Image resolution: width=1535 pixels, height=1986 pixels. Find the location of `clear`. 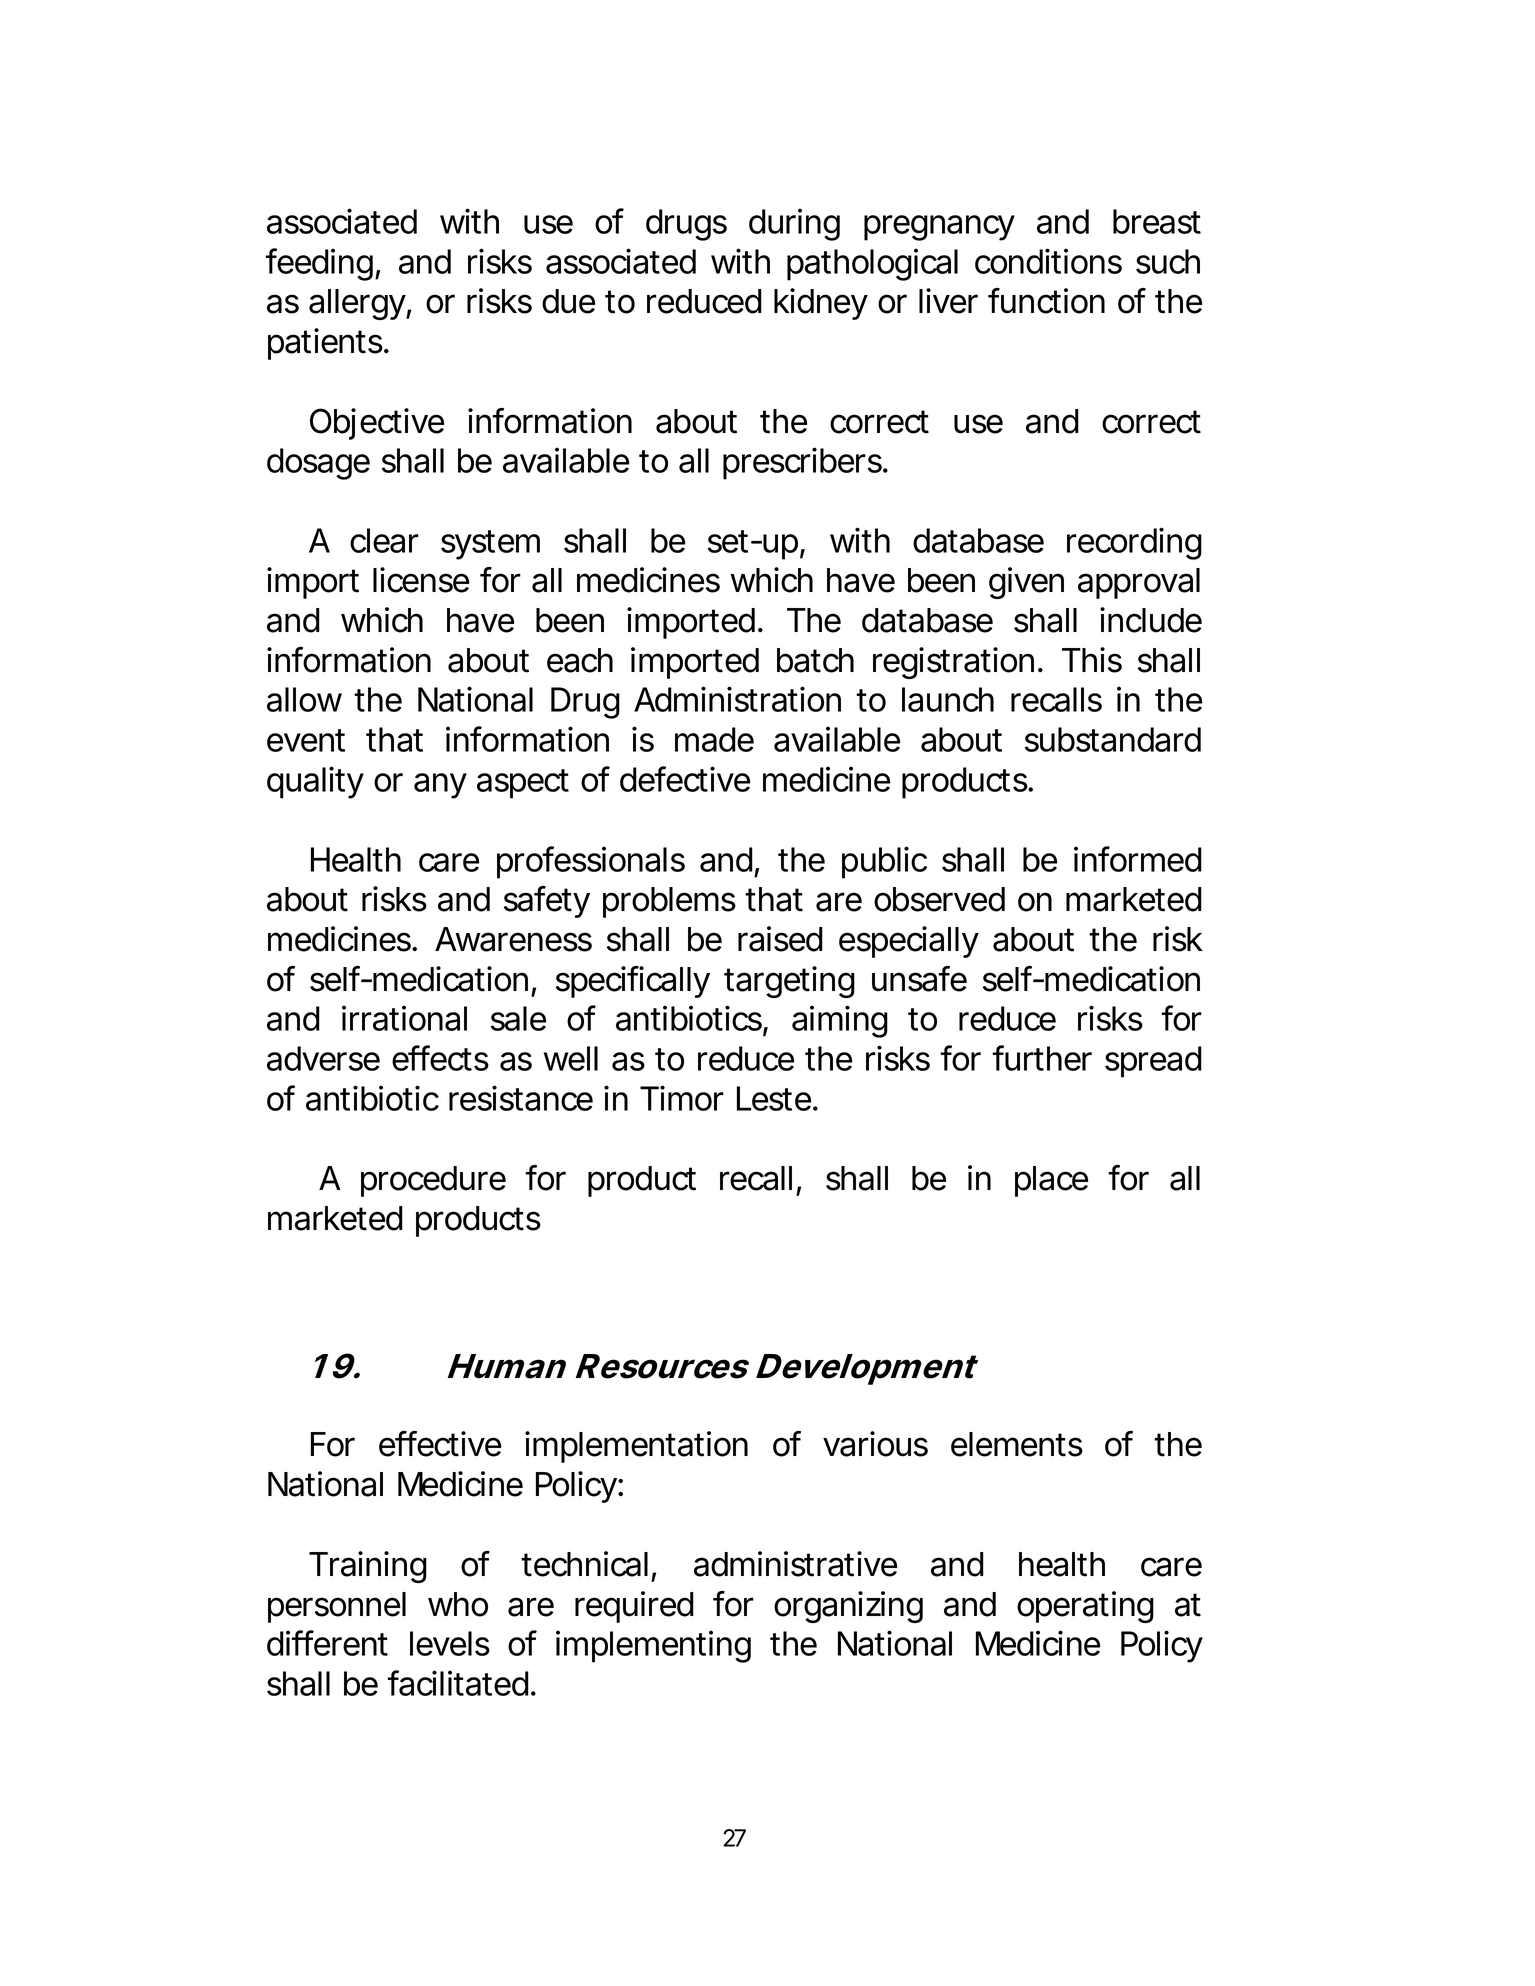

clear is located at coordinates (384, 540).
